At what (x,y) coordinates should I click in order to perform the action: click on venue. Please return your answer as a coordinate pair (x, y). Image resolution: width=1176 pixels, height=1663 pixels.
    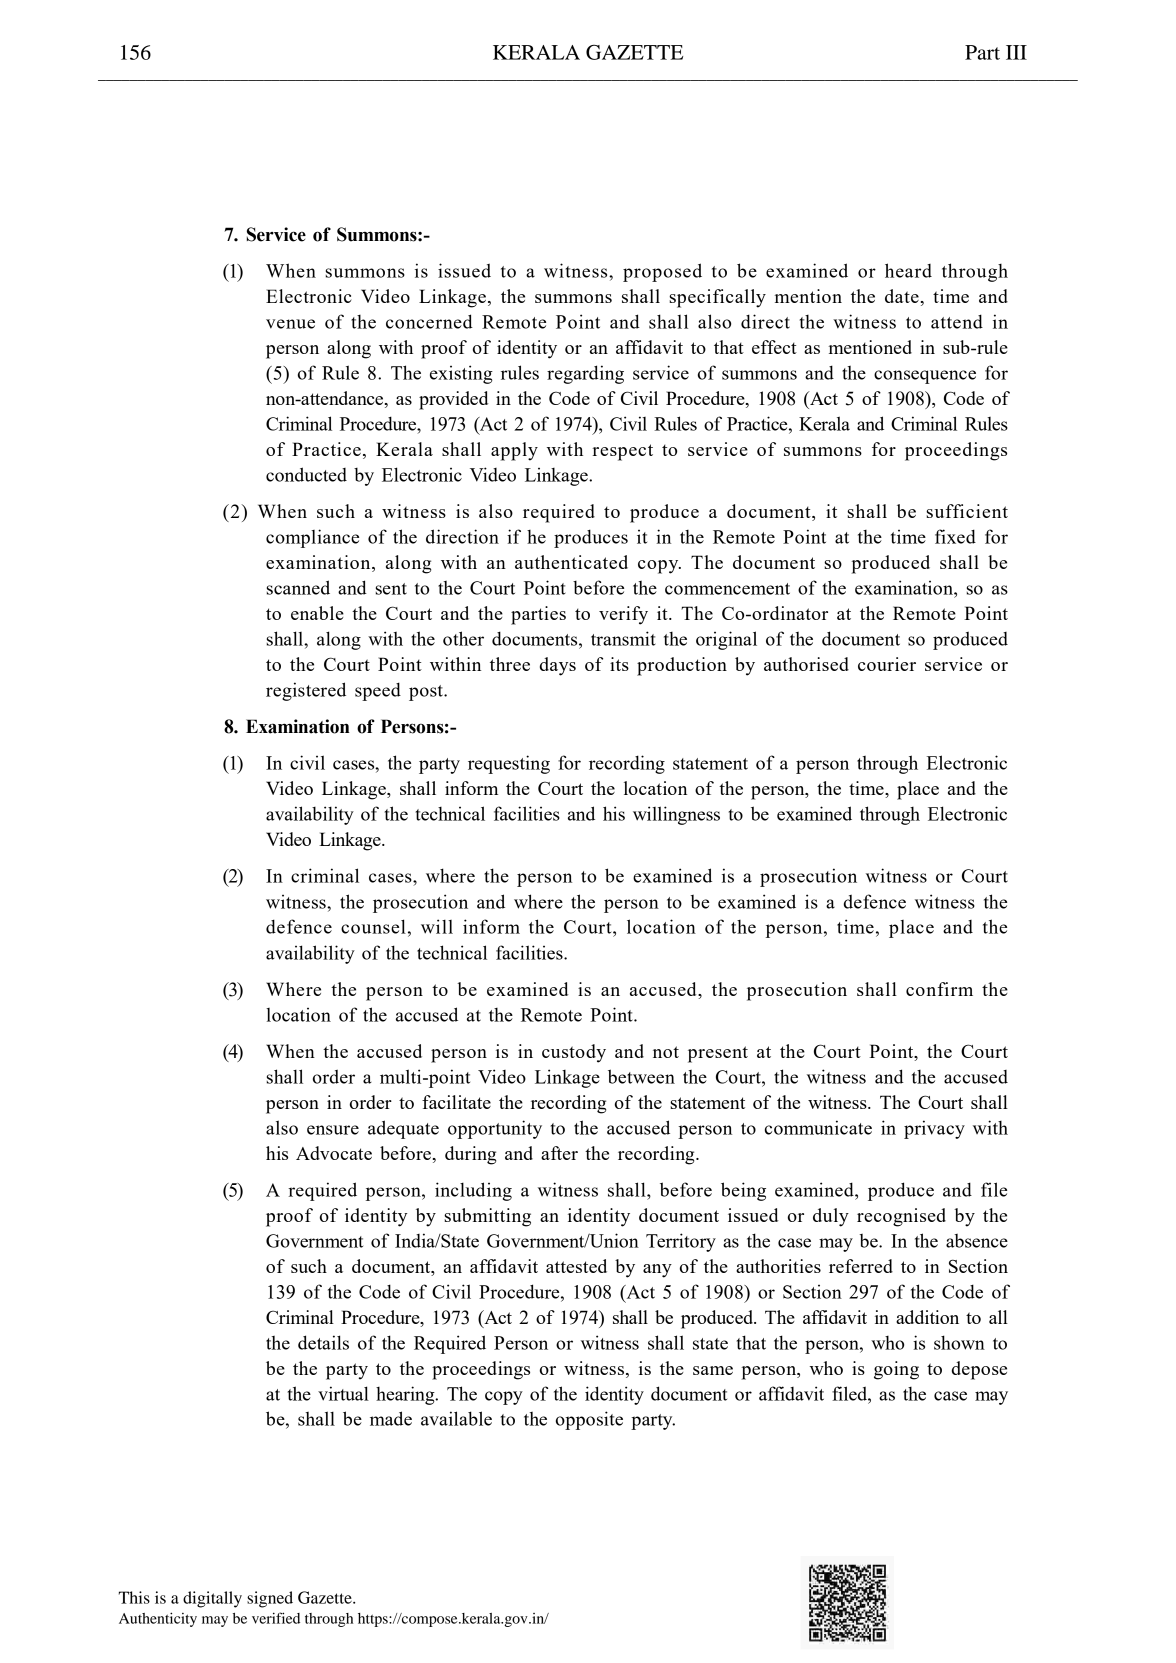
    Looking at the image, I should click on (290, 324).
